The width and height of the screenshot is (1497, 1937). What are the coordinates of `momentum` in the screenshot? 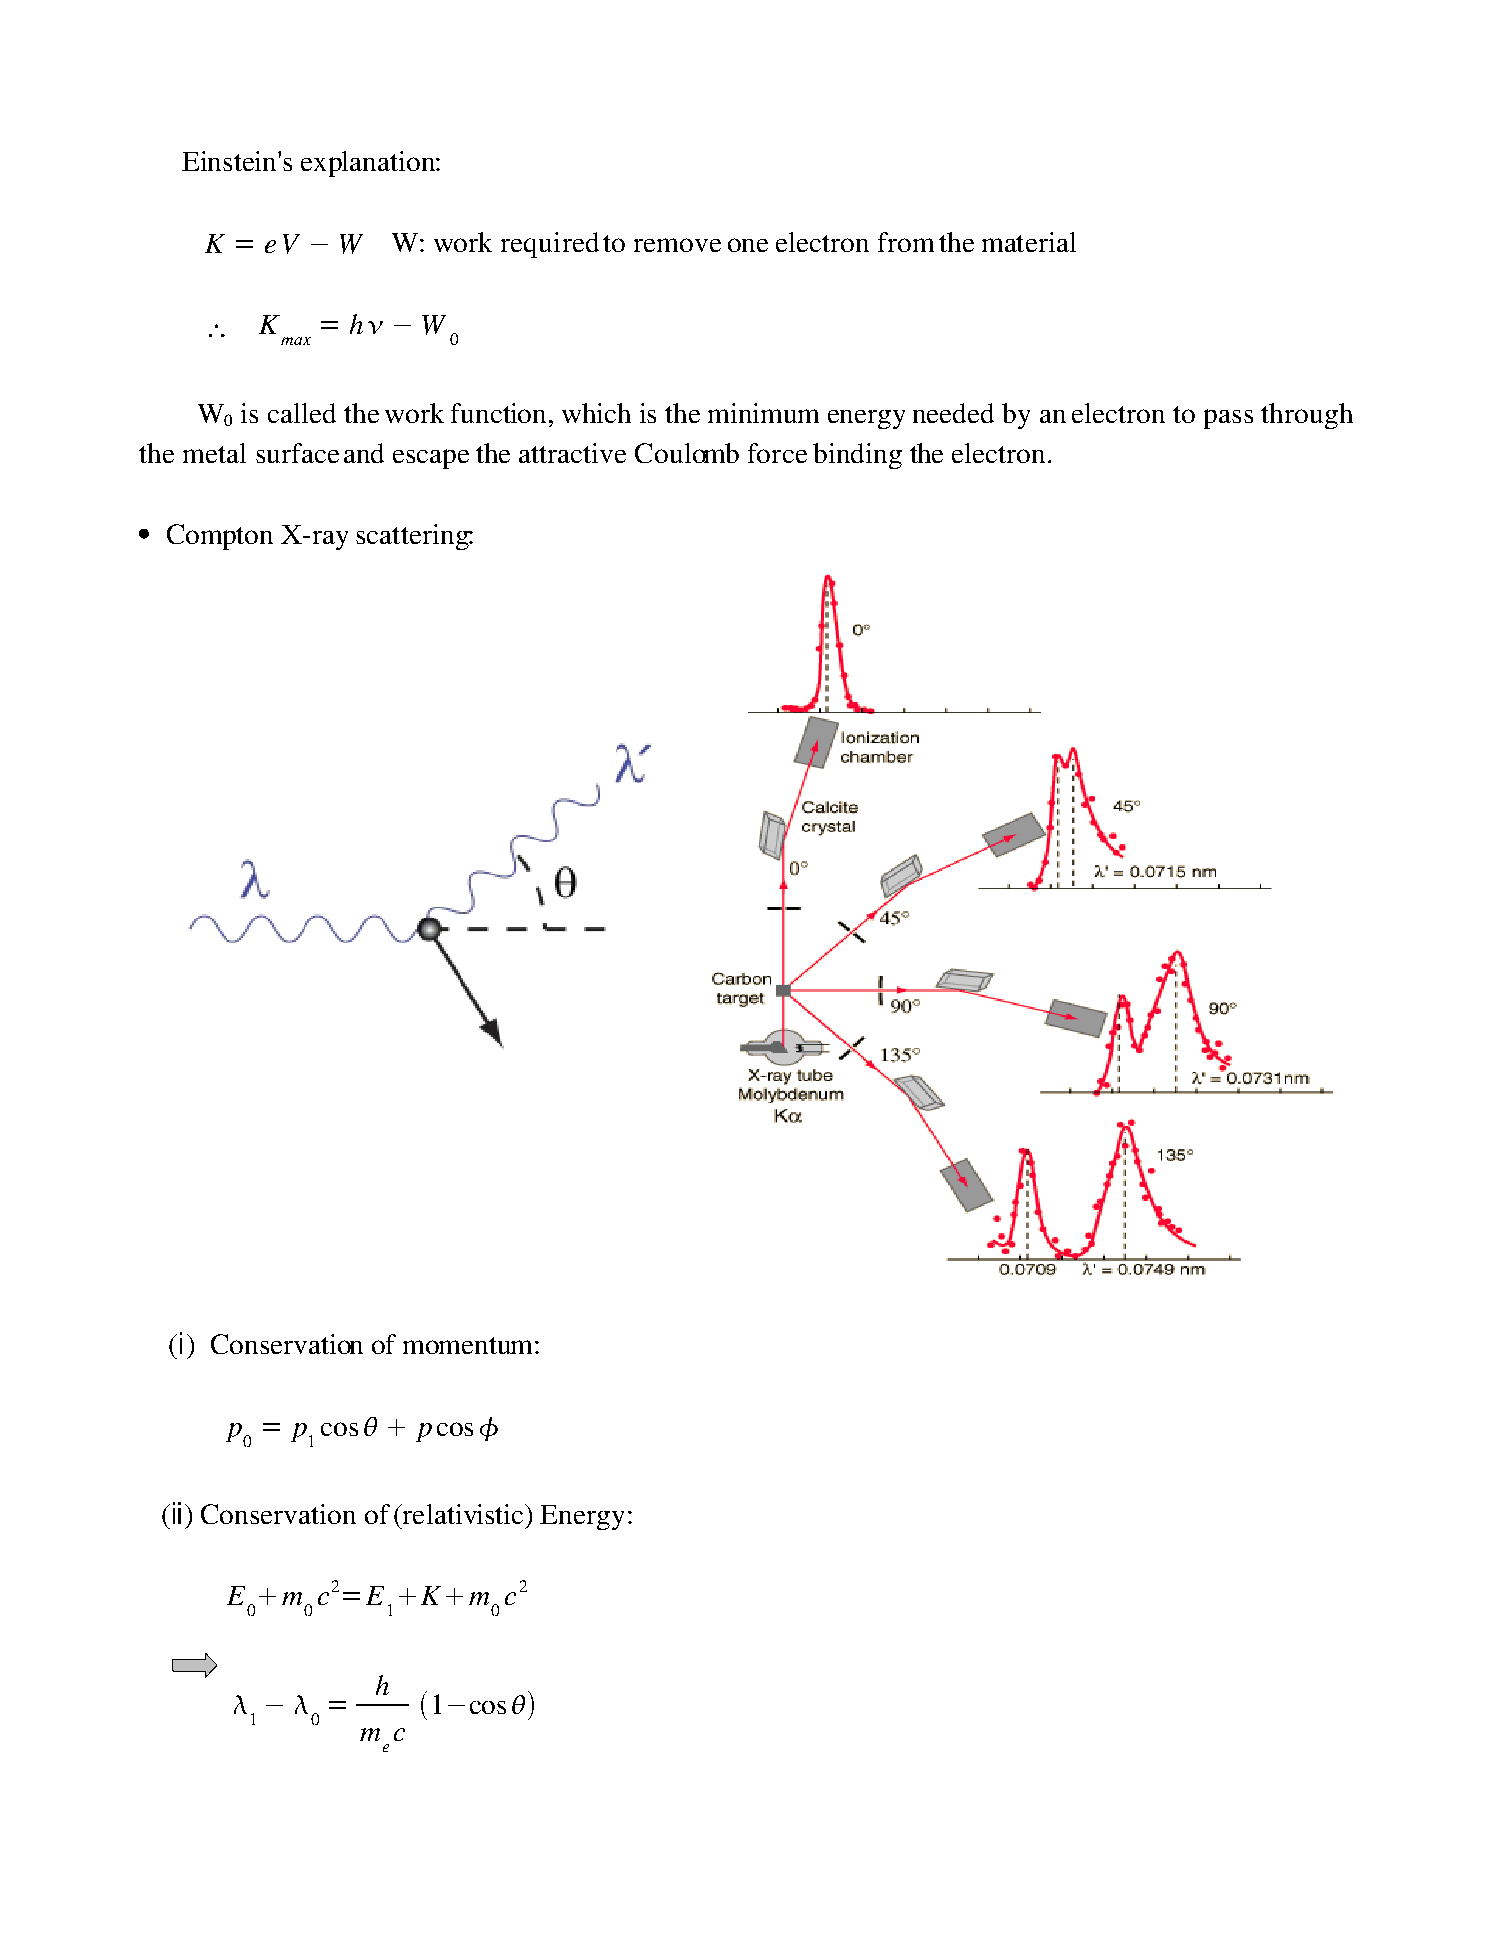 It's located at (467, 1345).
